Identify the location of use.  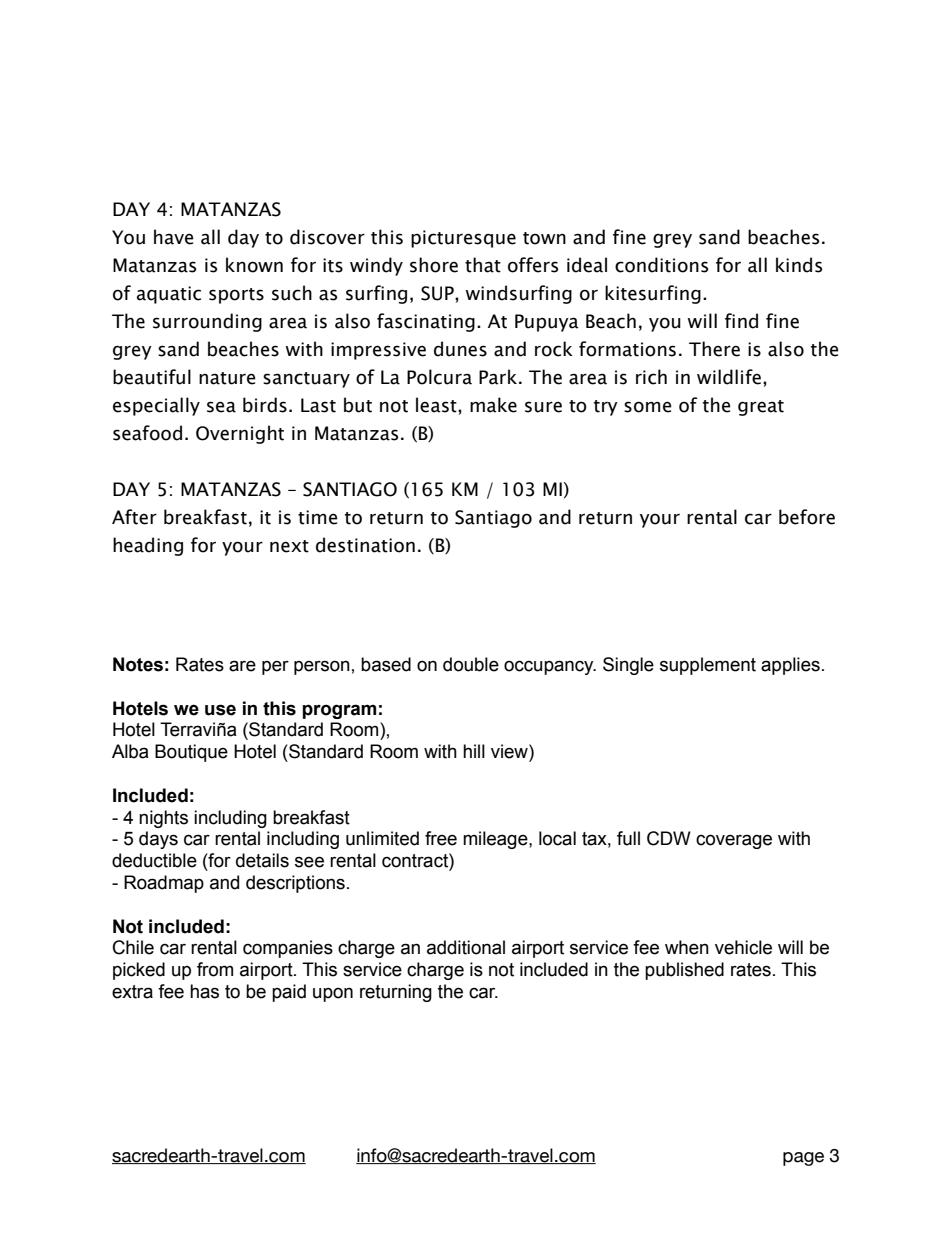
(220, 710).
